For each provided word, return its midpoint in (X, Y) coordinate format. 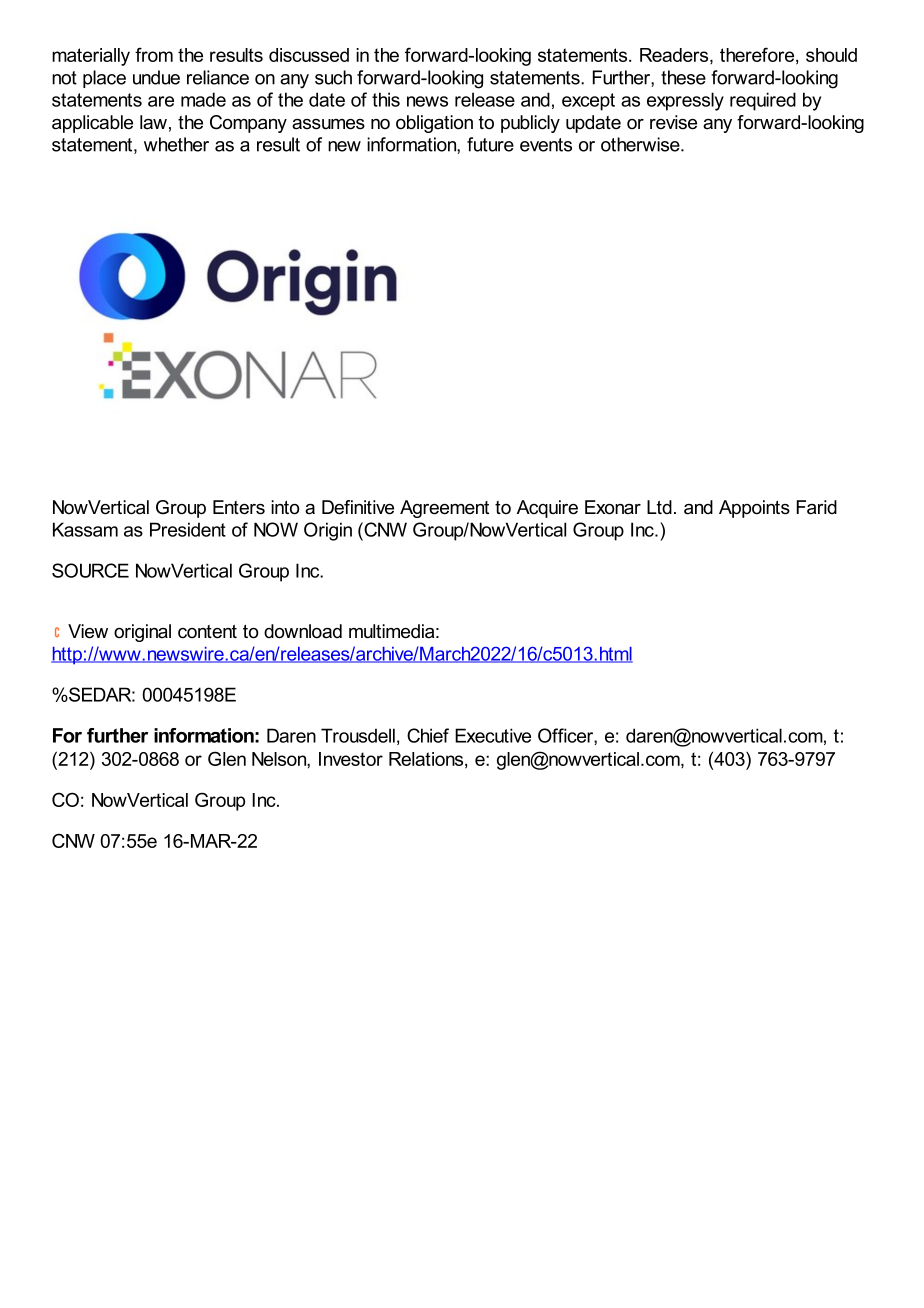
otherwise (641, 144)
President (188, 529)
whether (176, 144)
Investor (351, 759)
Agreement (444, 509)
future (490, 144)
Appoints (754, 509)
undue (156, 77)
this (386, 99)
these (683, 77)
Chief (428, 735)
